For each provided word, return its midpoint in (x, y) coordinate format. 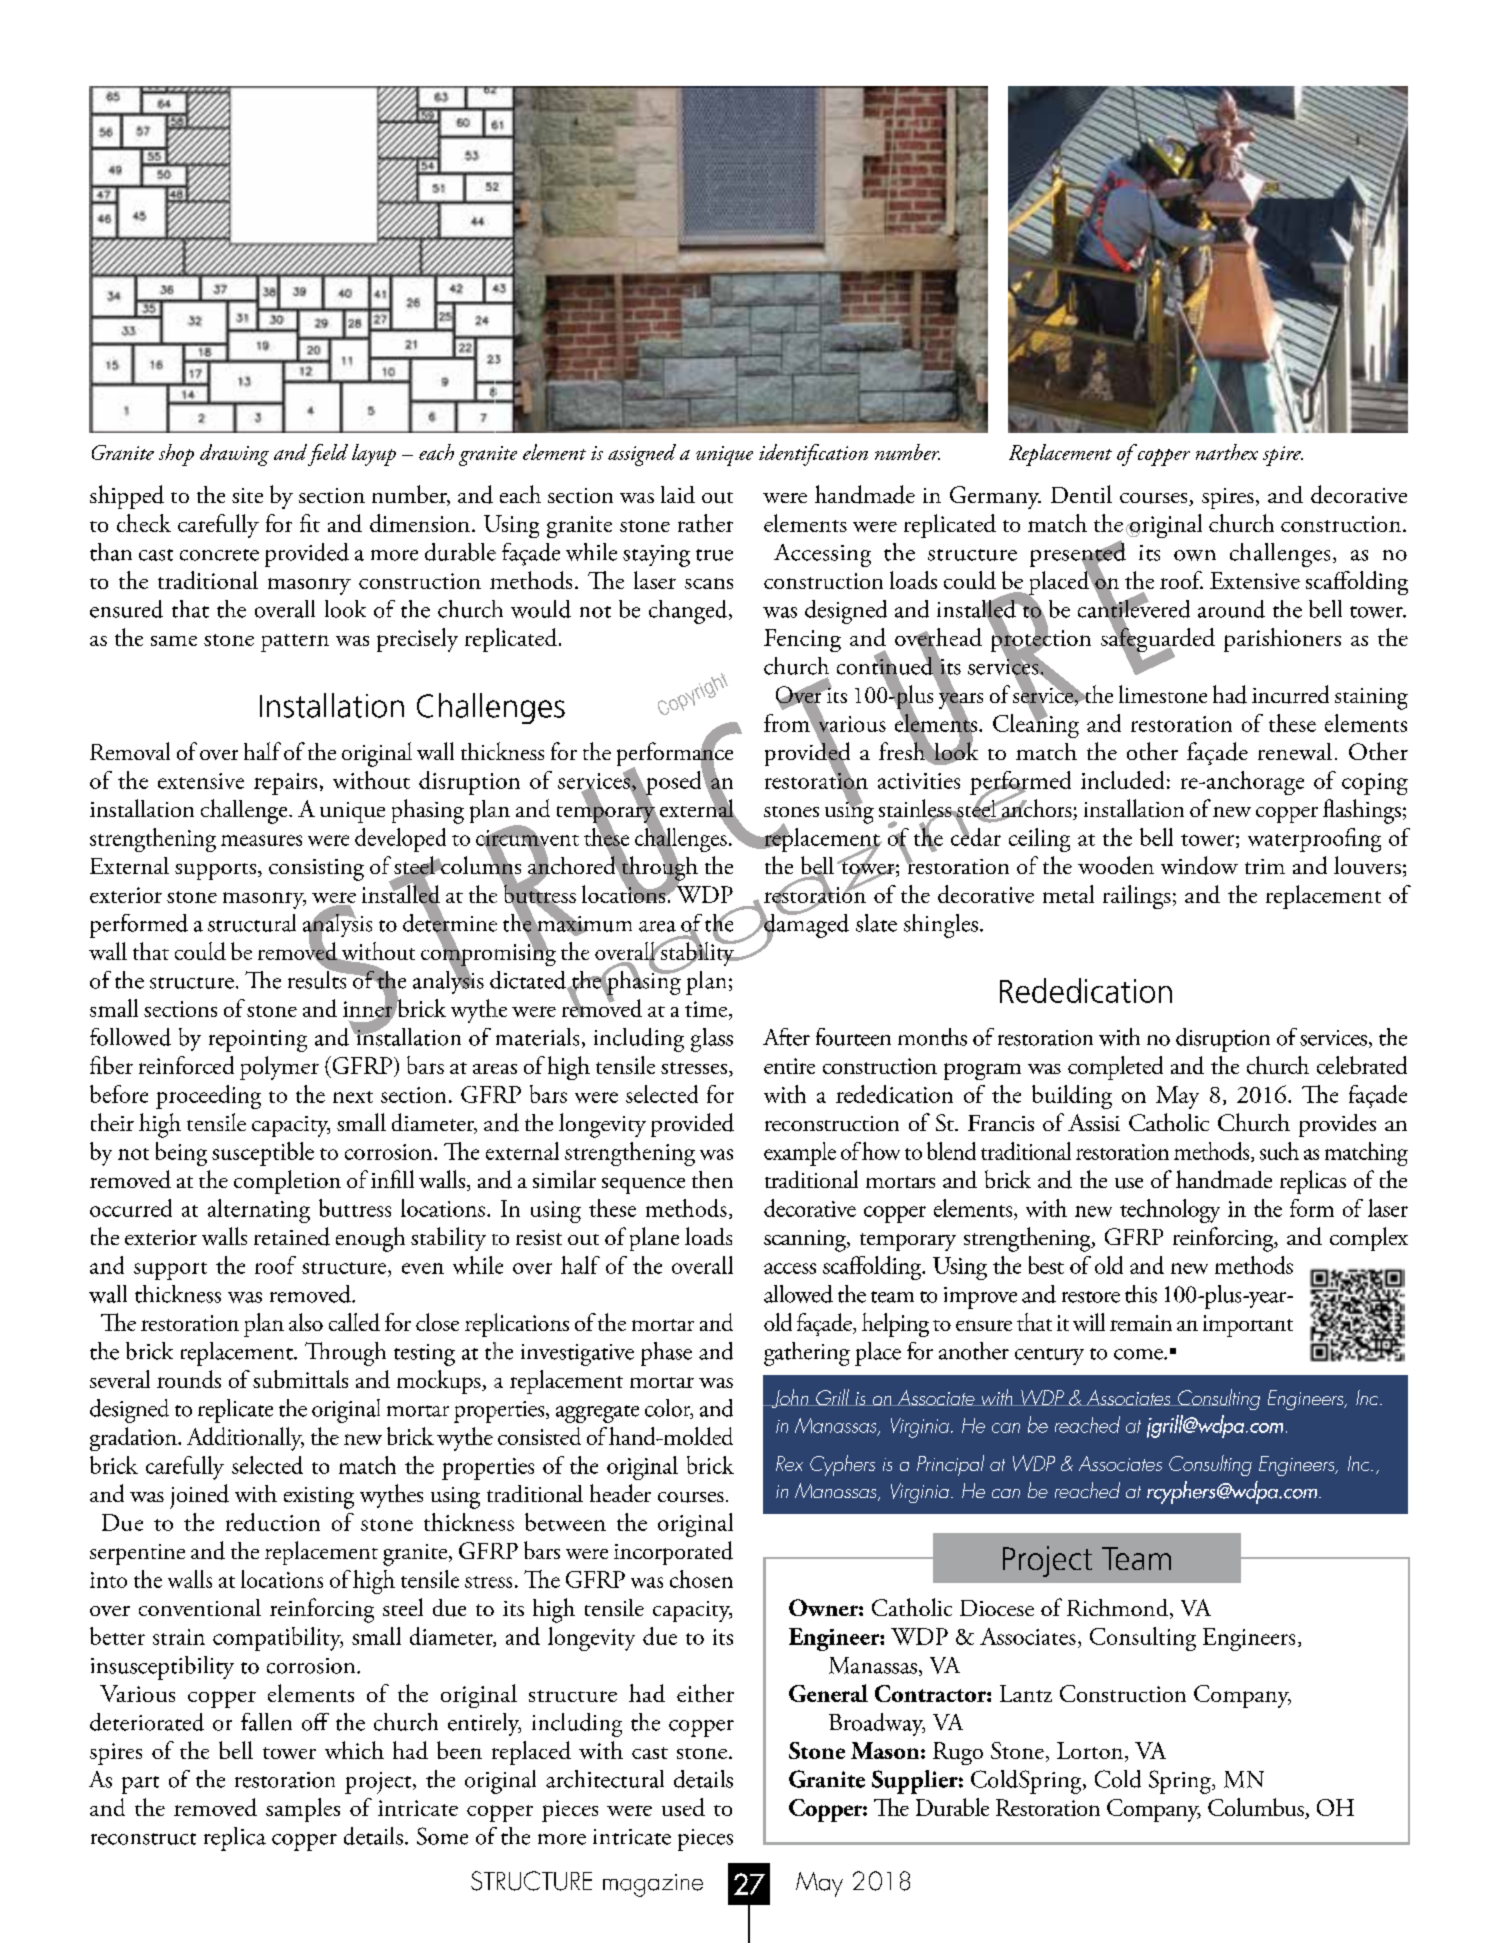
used (683, 1807)
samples (303, 1810)
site (247, 495)
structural (252, 923)
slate (876, 923)
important (1248, 1326)
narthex (1227, 452)
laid (678, 494)
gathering (807, 1354)
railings (1137, 897)
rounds (189, 1379)
